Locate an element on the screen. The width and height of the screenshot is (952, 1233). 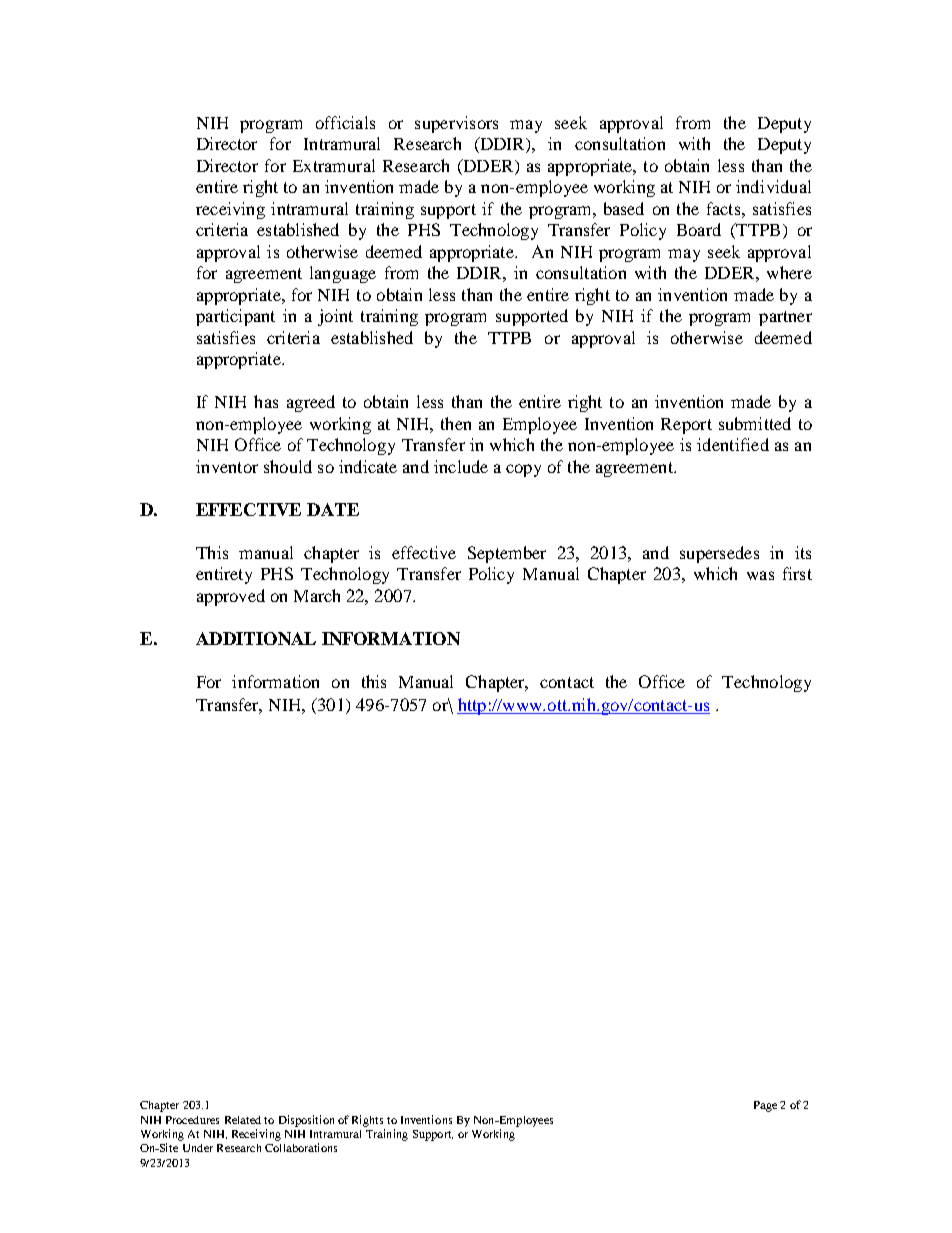
September is located at coordinates (507, 554).
